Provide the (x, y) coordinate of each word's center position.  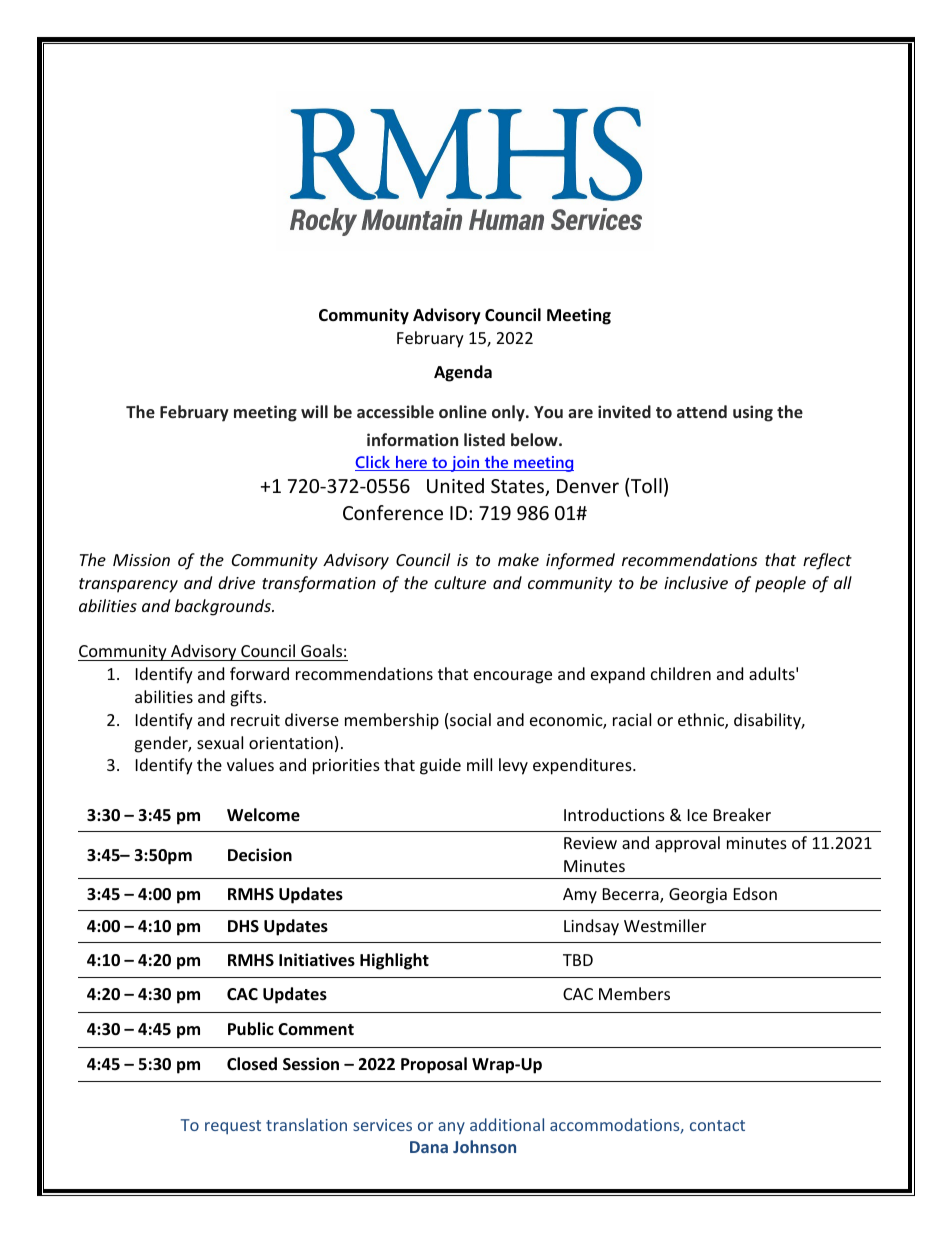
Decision (260, 855)
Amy (580, 896)
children (681, 673)
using (753, 413)
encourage (513, 677)
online (463, 411)
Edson (755, 893)
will (314, 411)
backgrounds (224, 607)
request (233, 1127)
